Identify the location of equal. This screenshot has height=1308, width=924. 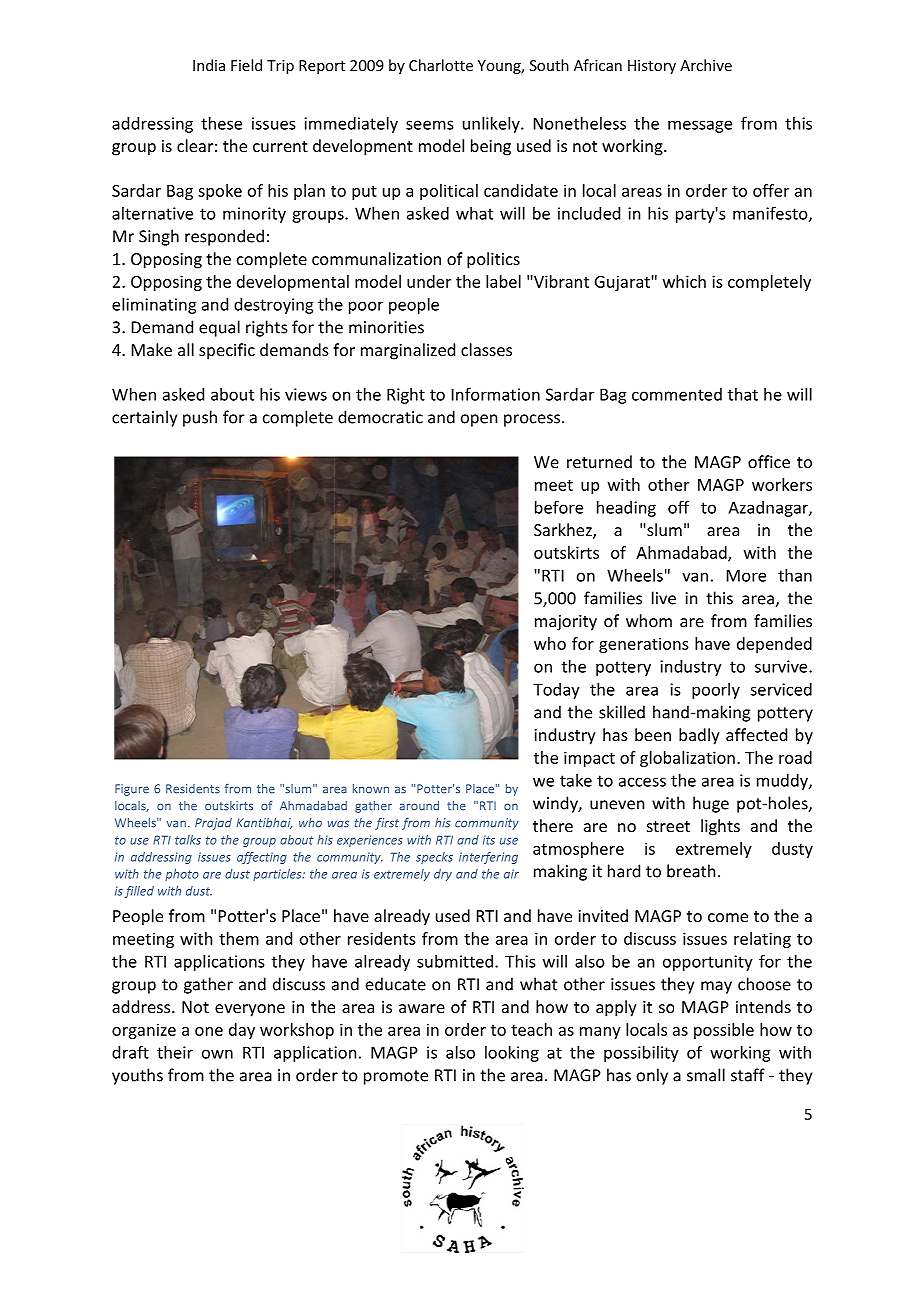
(219, 328).
